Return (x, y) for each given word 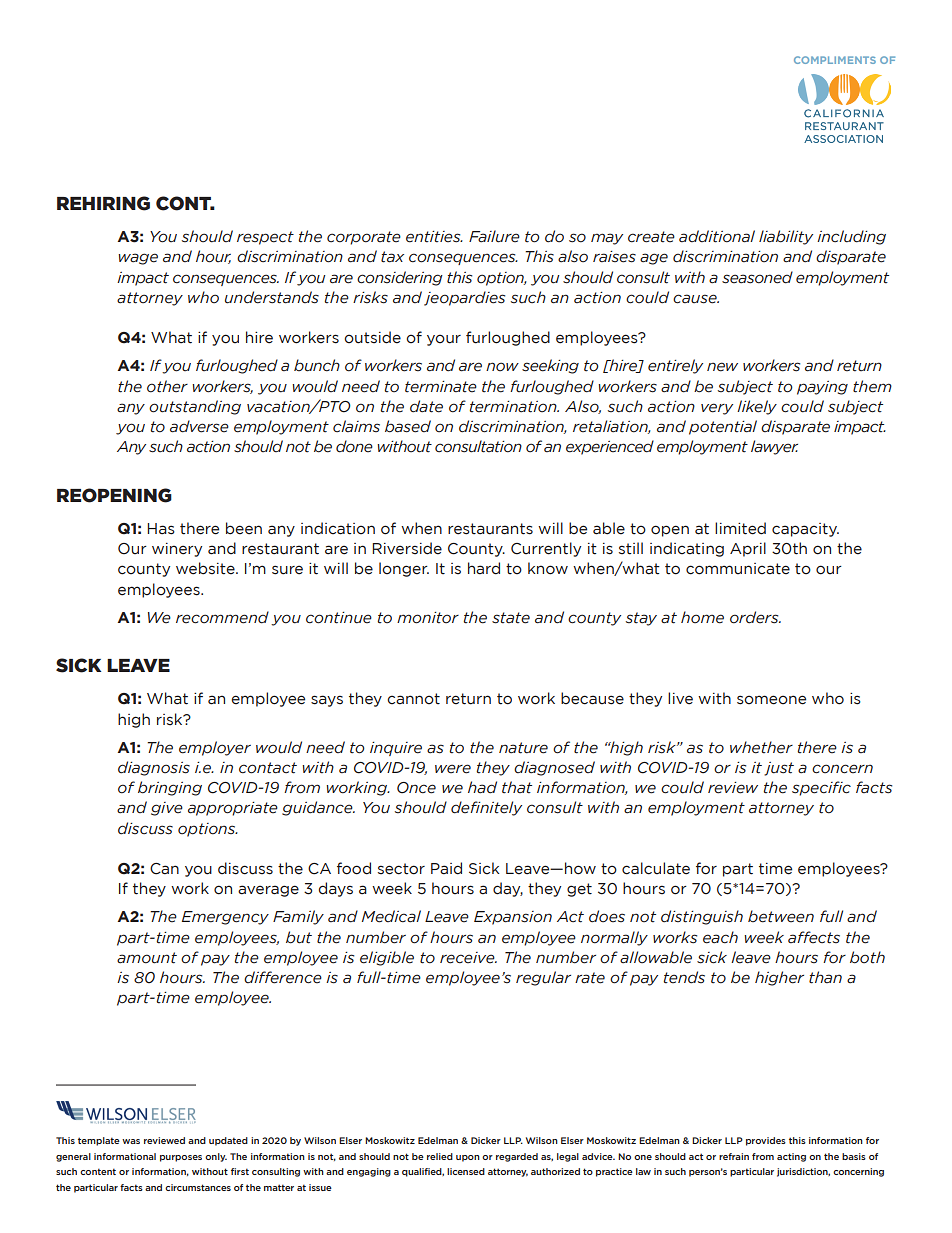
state (511, 618)
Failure (494, 236)
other (167, 386)
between (781, 916)
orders (755, 617)
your (444, 340)
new (722, 367)
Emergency (225, 918)
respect (265, 238)
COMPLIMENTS (835, 60)
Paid (446, 868)
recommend (222, 617)
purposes (181, 1158)
